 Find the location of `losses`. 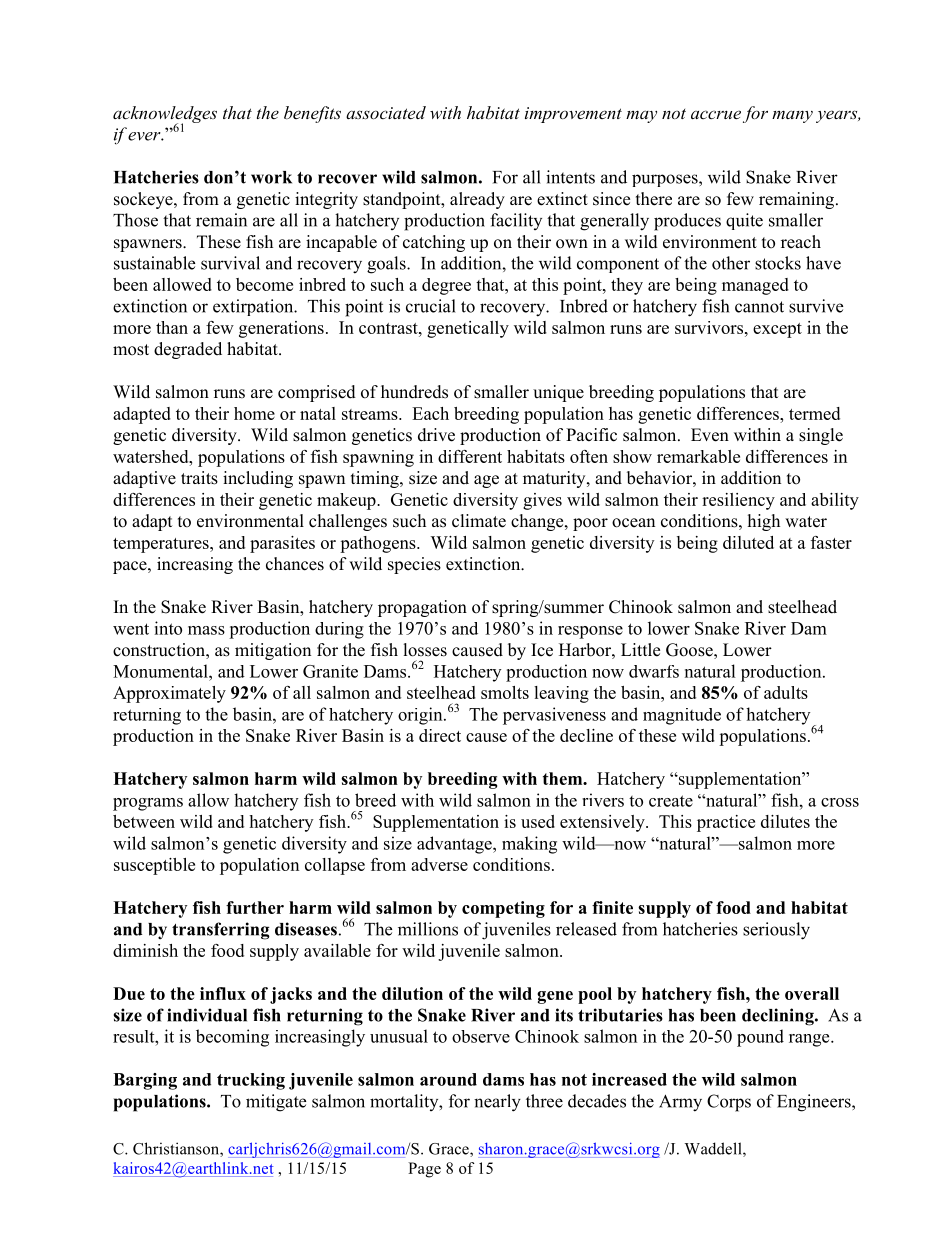

losses is located at coordinates (425, 650).
